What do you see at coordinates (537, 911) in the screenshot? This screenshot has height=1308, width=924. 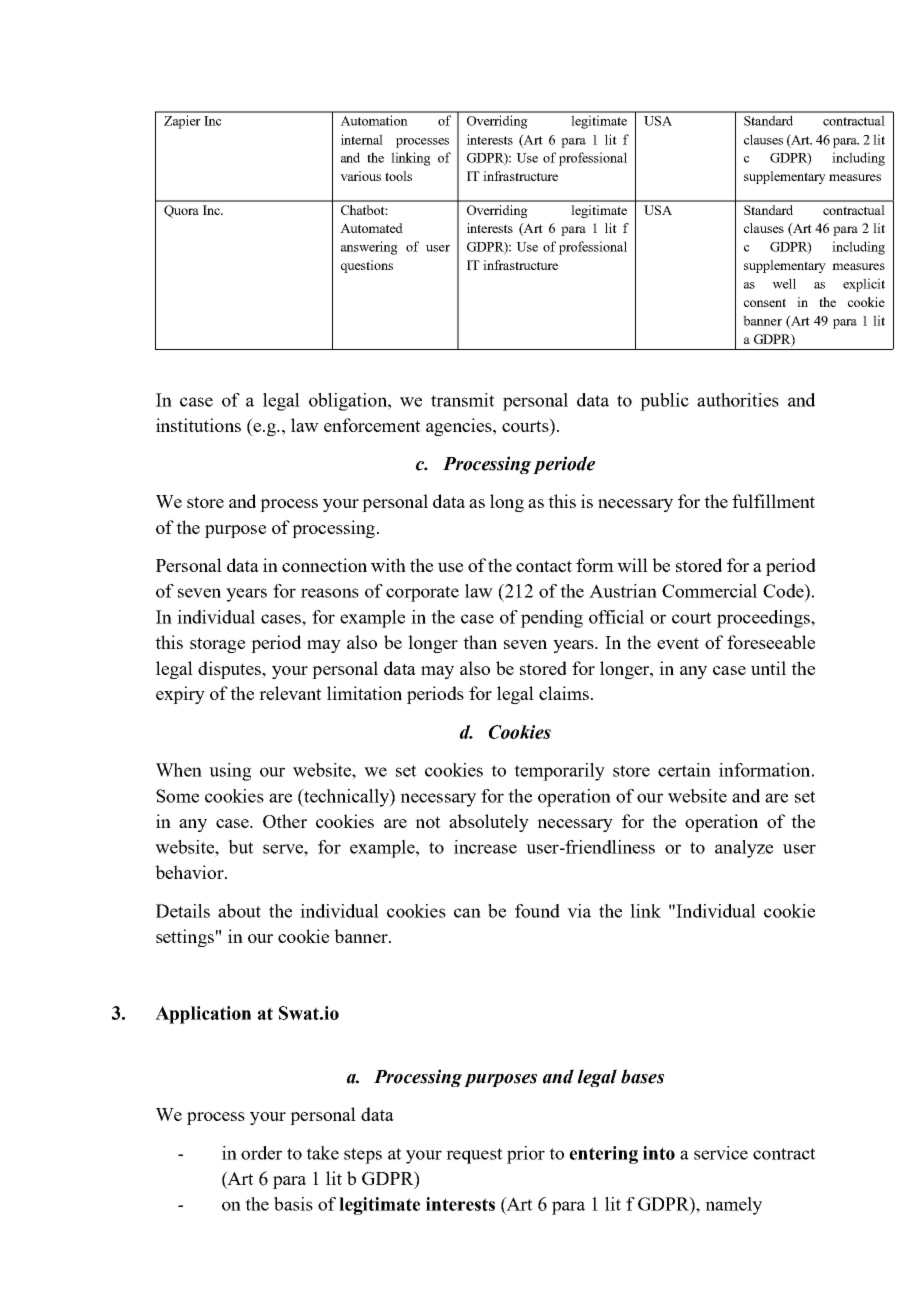 I see `found` at bounding box center [537, 911].
